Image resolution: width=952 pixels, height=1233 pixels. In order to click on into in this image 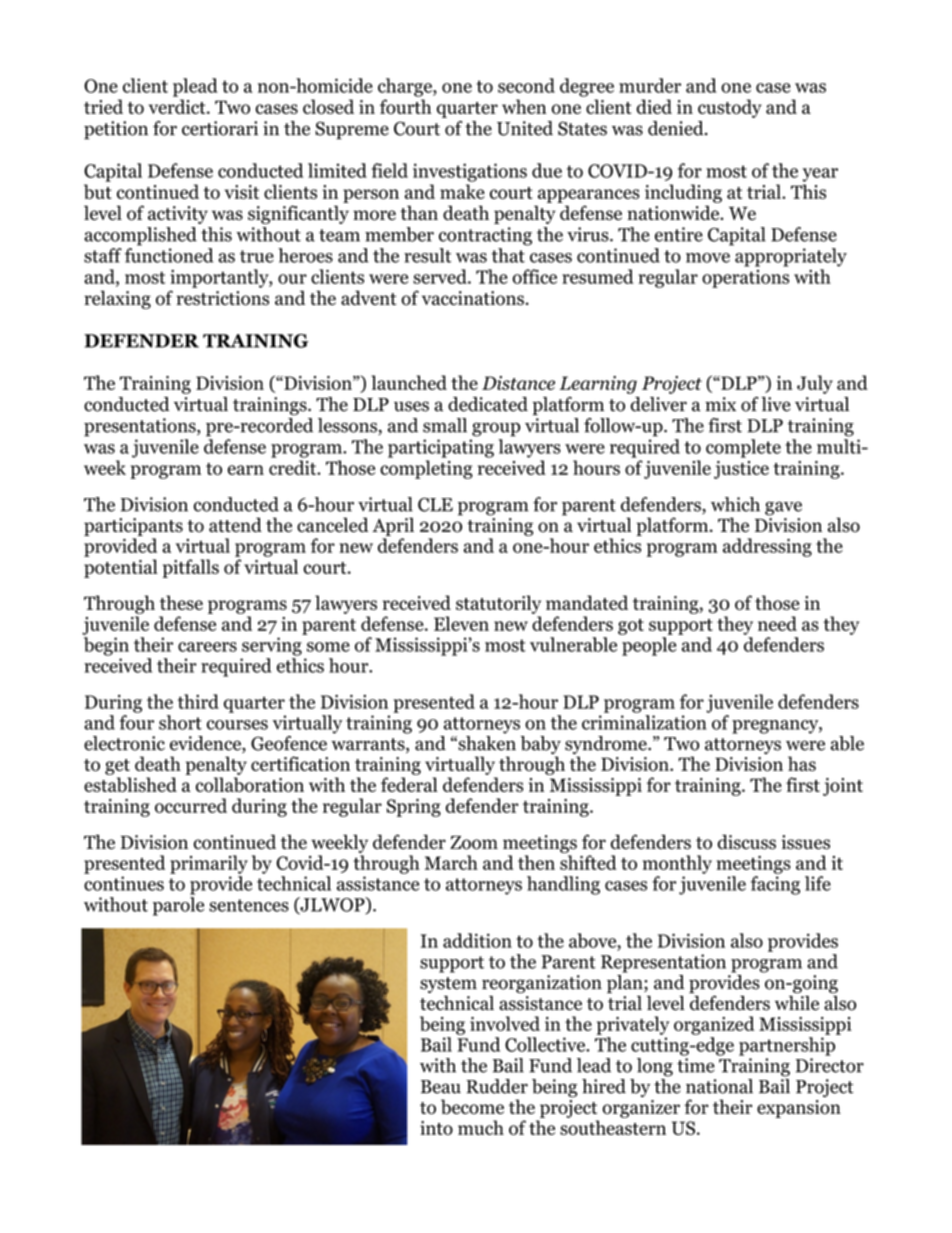, I will do `click(436, 1128)`.
